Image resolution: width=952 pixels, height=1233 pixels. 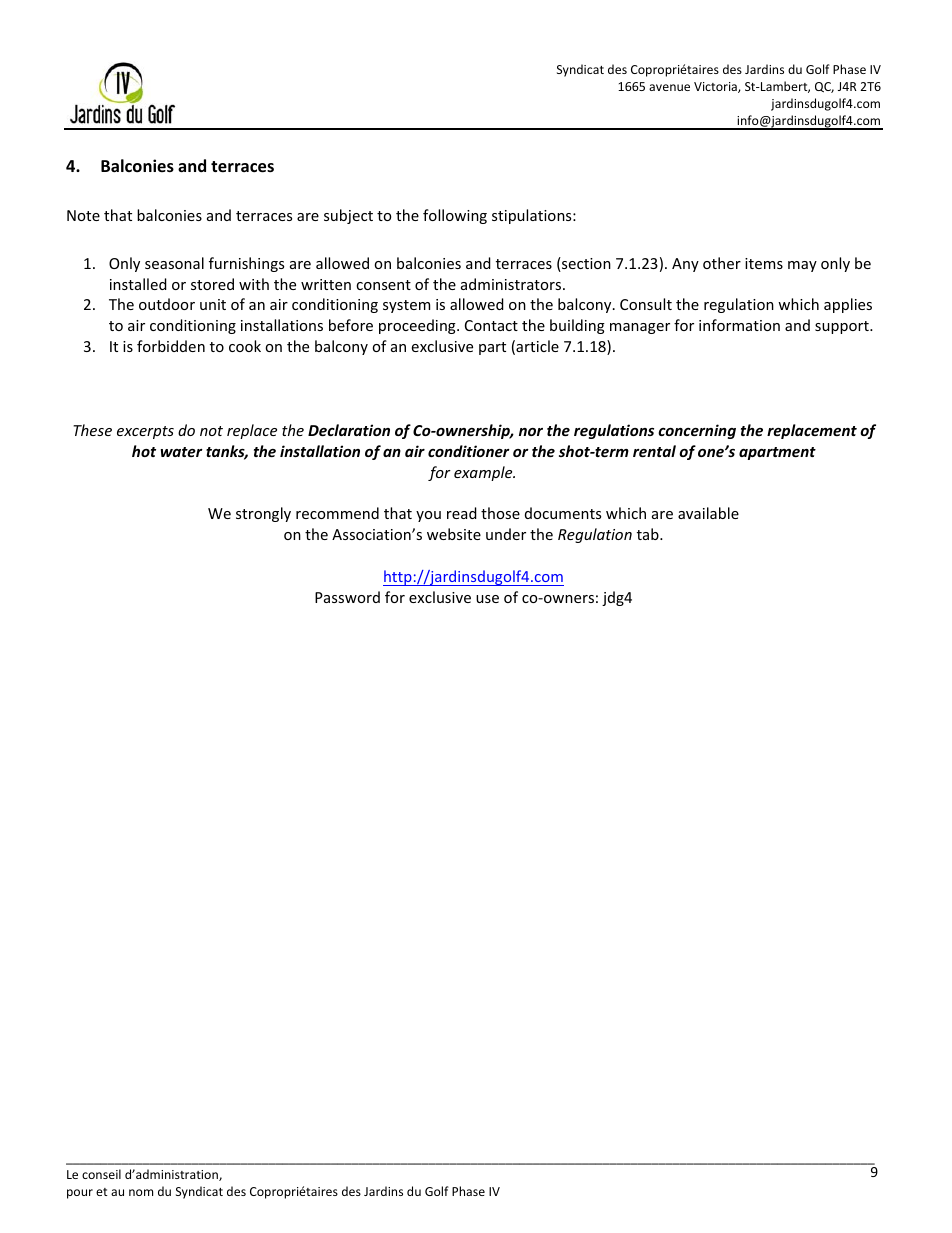 What do you see at coordinates (141, 1192) in the screenshot?
I see `nom` at bounding box center [141, 1192].
